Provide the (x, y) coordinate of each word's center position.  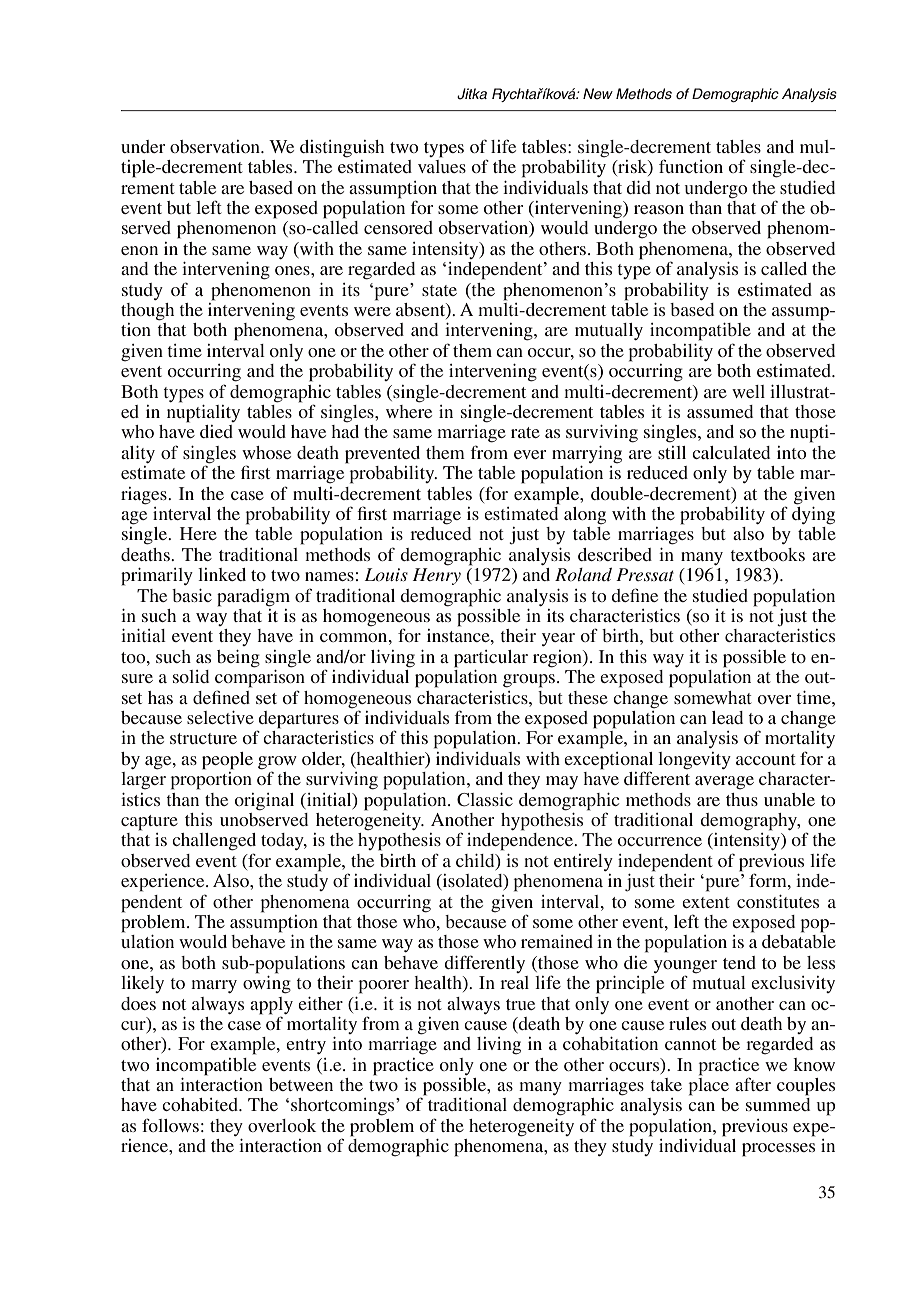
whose (266, 452)
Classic (485, 800)
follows (170, 1125)
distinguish (342, 149)
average (724, 783)
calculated (731, 452)
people (227, 761)
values (442, 166)
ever (530, 454)
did (638, 187)
